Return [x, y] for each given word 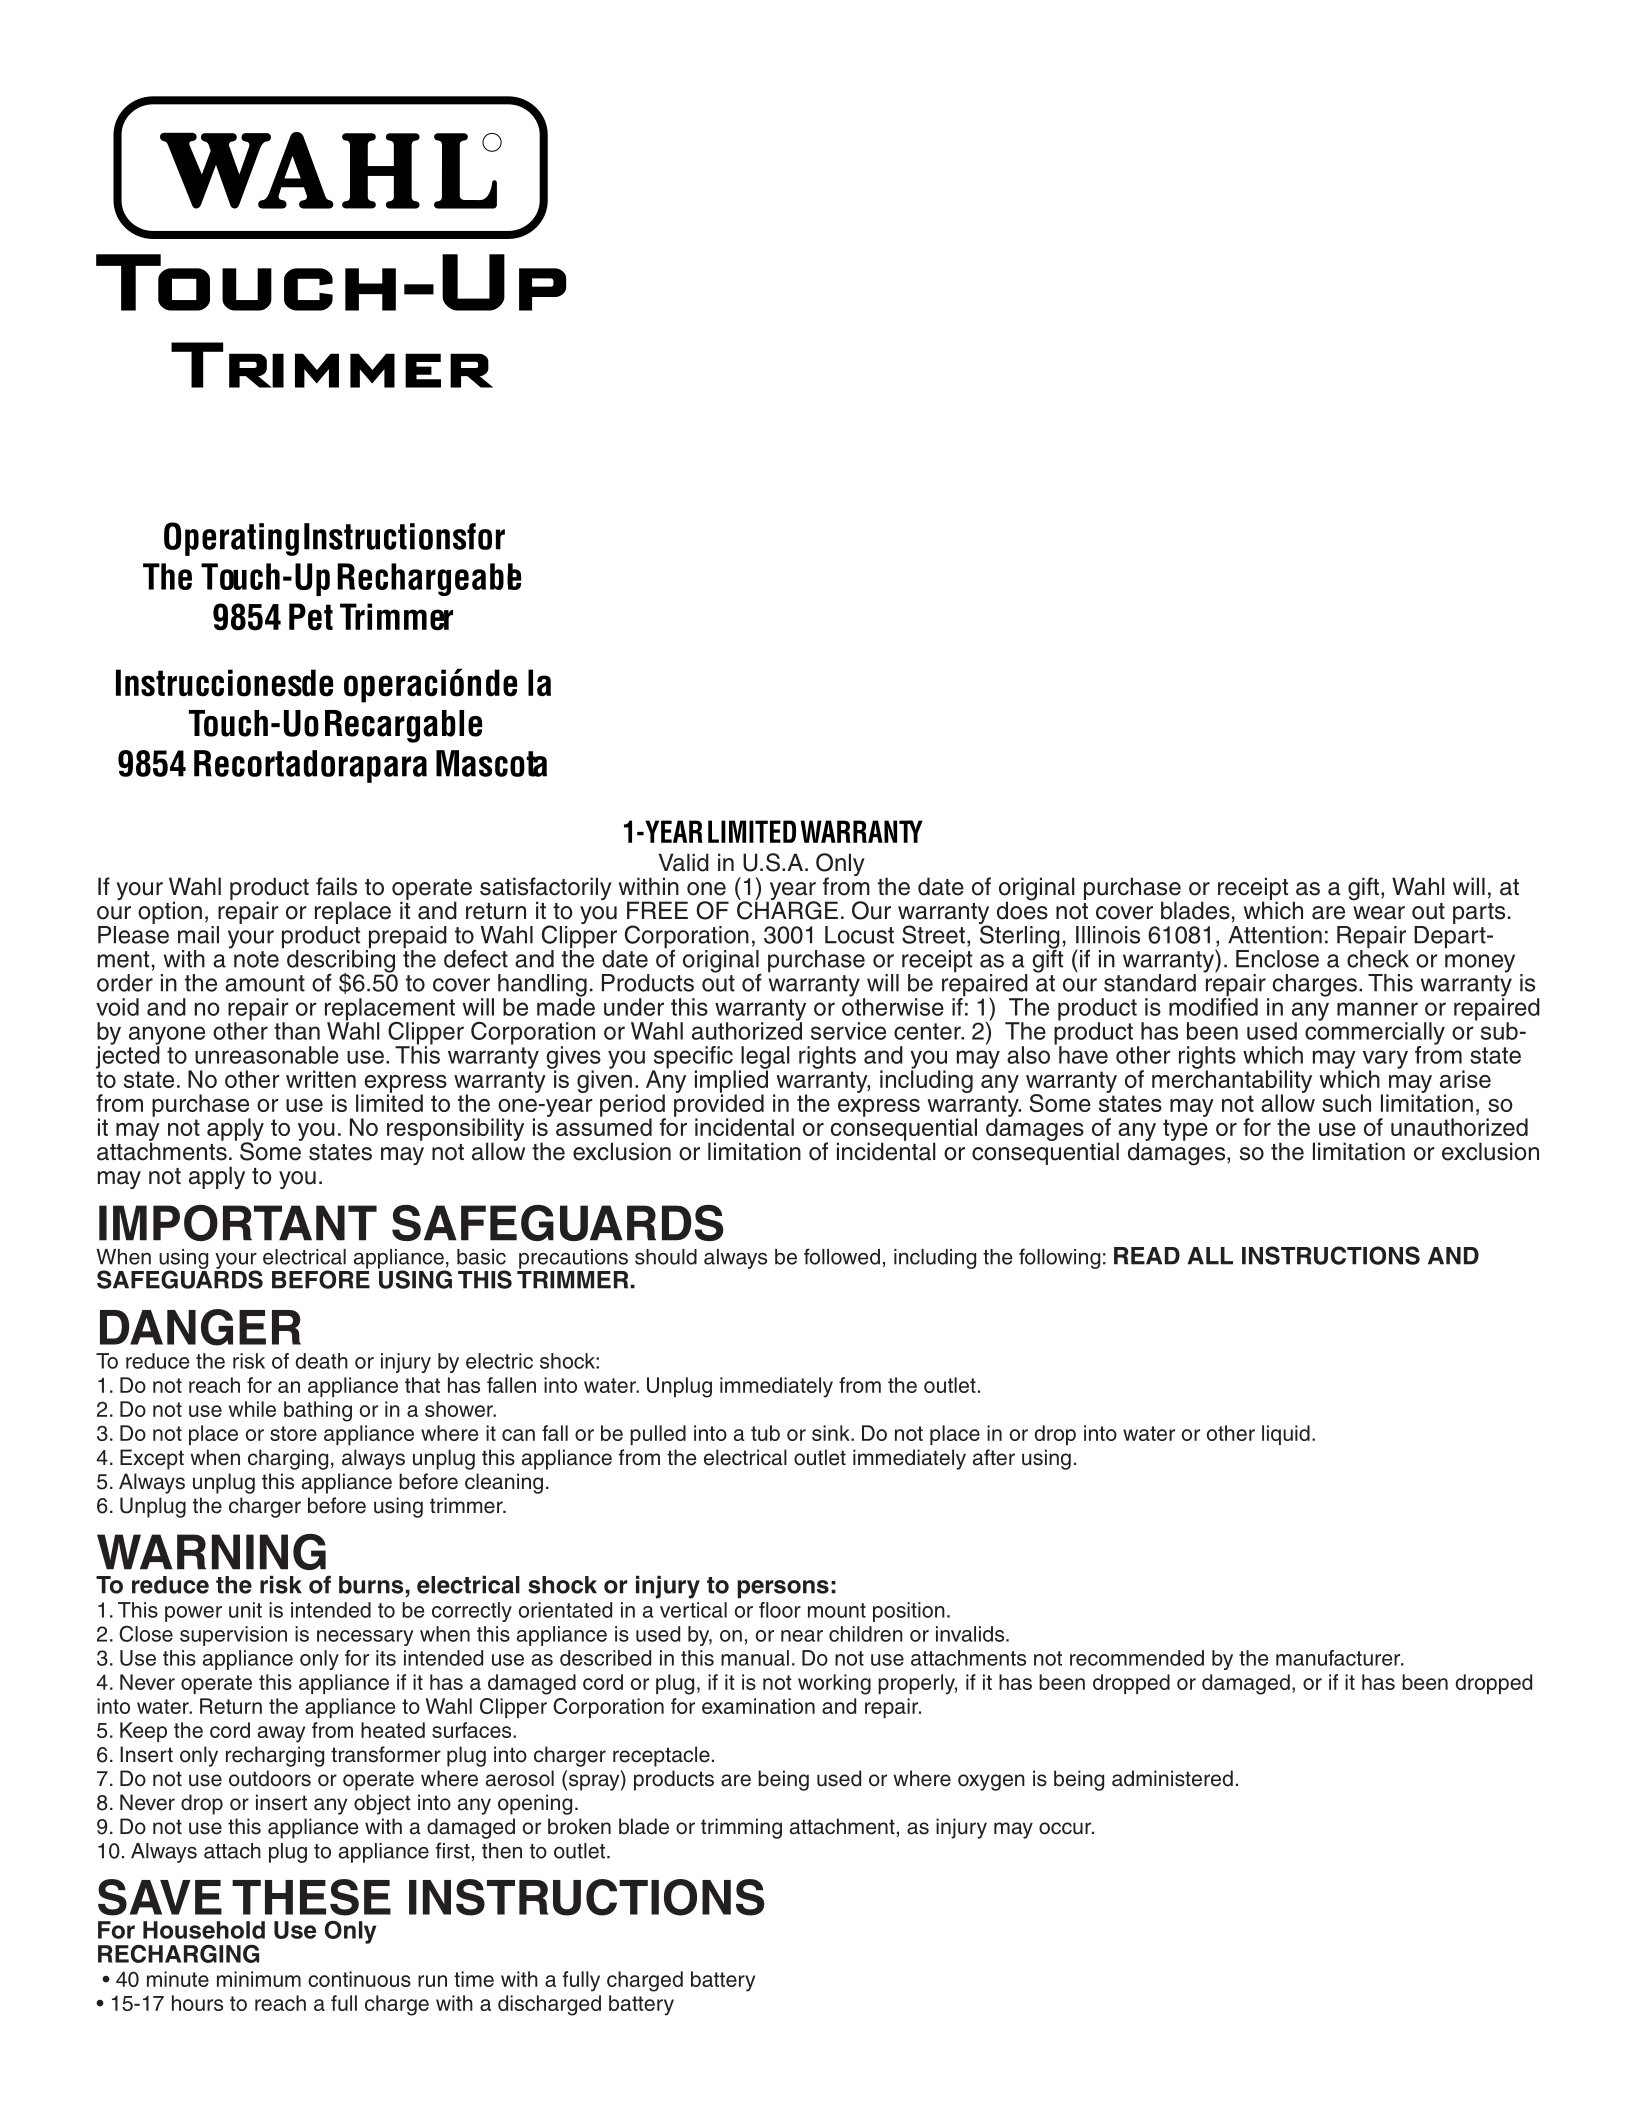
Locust [859, 935]
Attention [1275, 935]
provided [719, 1105]
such [1346, 1103]
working [834, 1684]
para [397, 769]
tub [765, 1433]
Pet [311, 617]
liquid [1286, 1435]
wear [1379, 913]
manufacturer [1339, 1658]
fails [336, 886]
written [321, 1079]
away [281, 1734]
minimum [259, 1979]
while [252, 1409]
